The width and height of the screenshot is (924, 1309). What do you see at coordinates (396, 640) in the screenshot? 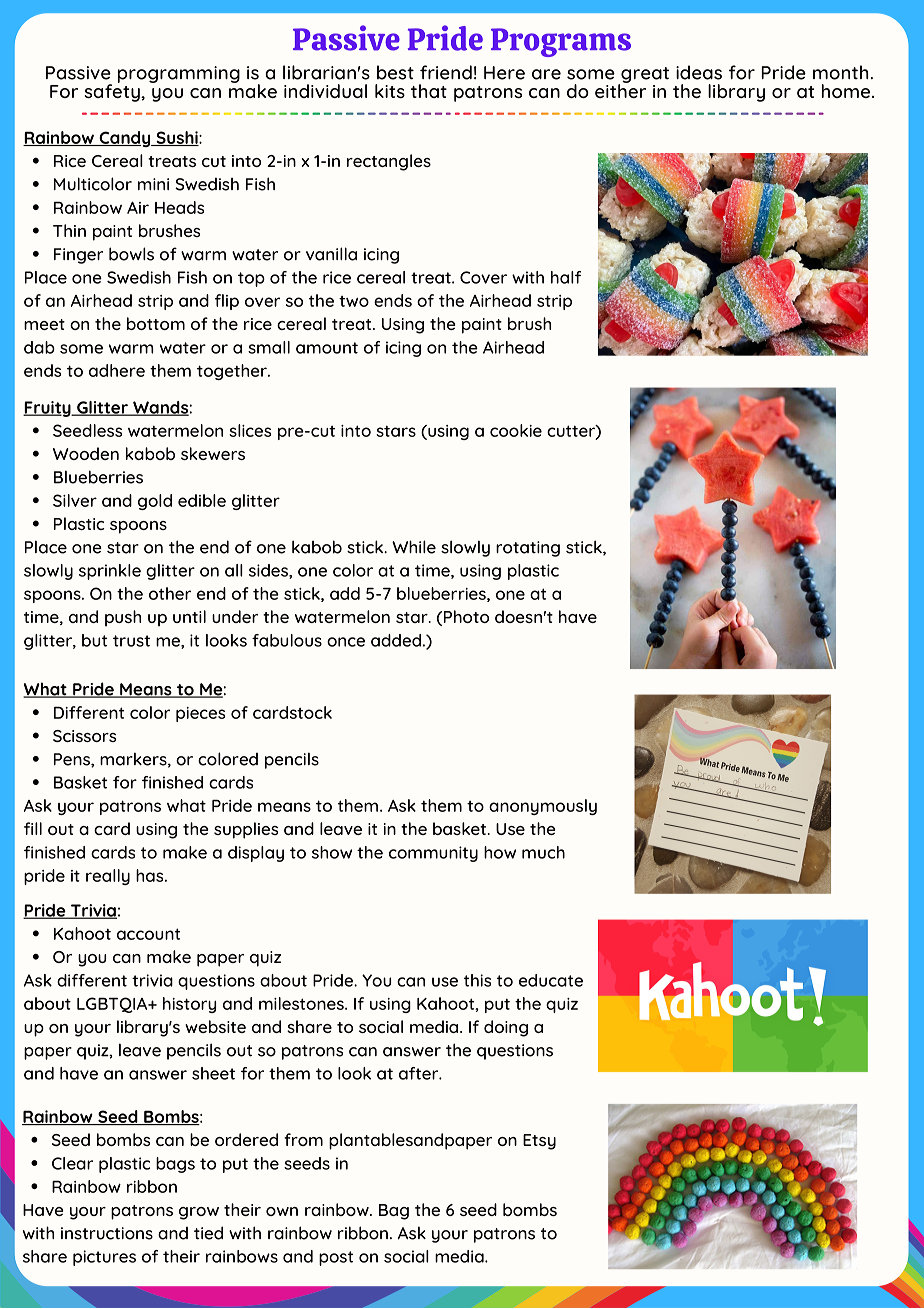
I see `added` at bounding box center [396, 640].
